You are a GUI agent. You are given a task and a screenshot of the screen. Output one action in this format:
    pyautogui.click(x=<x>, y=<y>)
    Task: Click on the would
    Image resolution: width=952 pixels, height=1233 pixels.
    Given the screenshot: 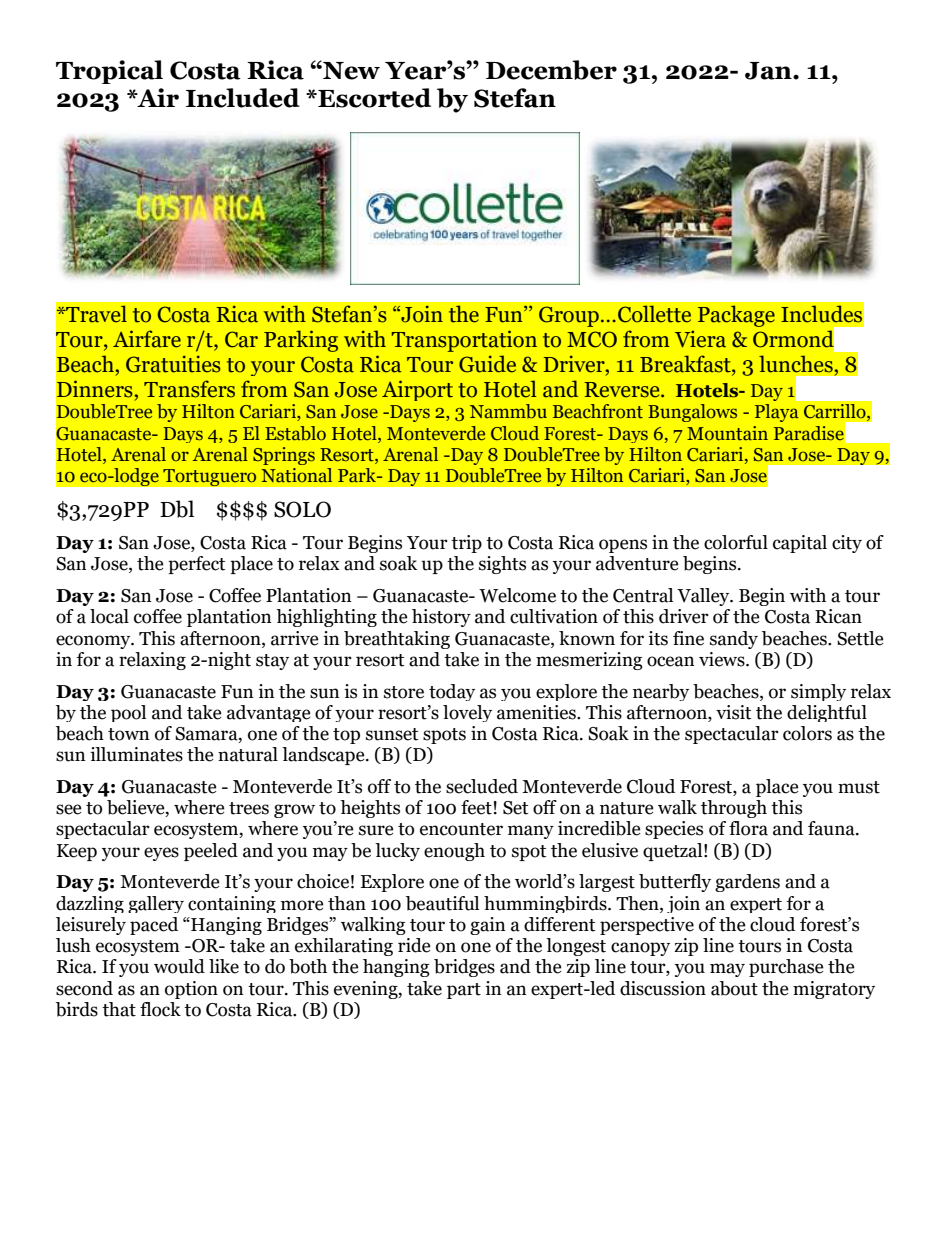 What is the action you would take?
    pyautogui.click(x=179, y=966)
